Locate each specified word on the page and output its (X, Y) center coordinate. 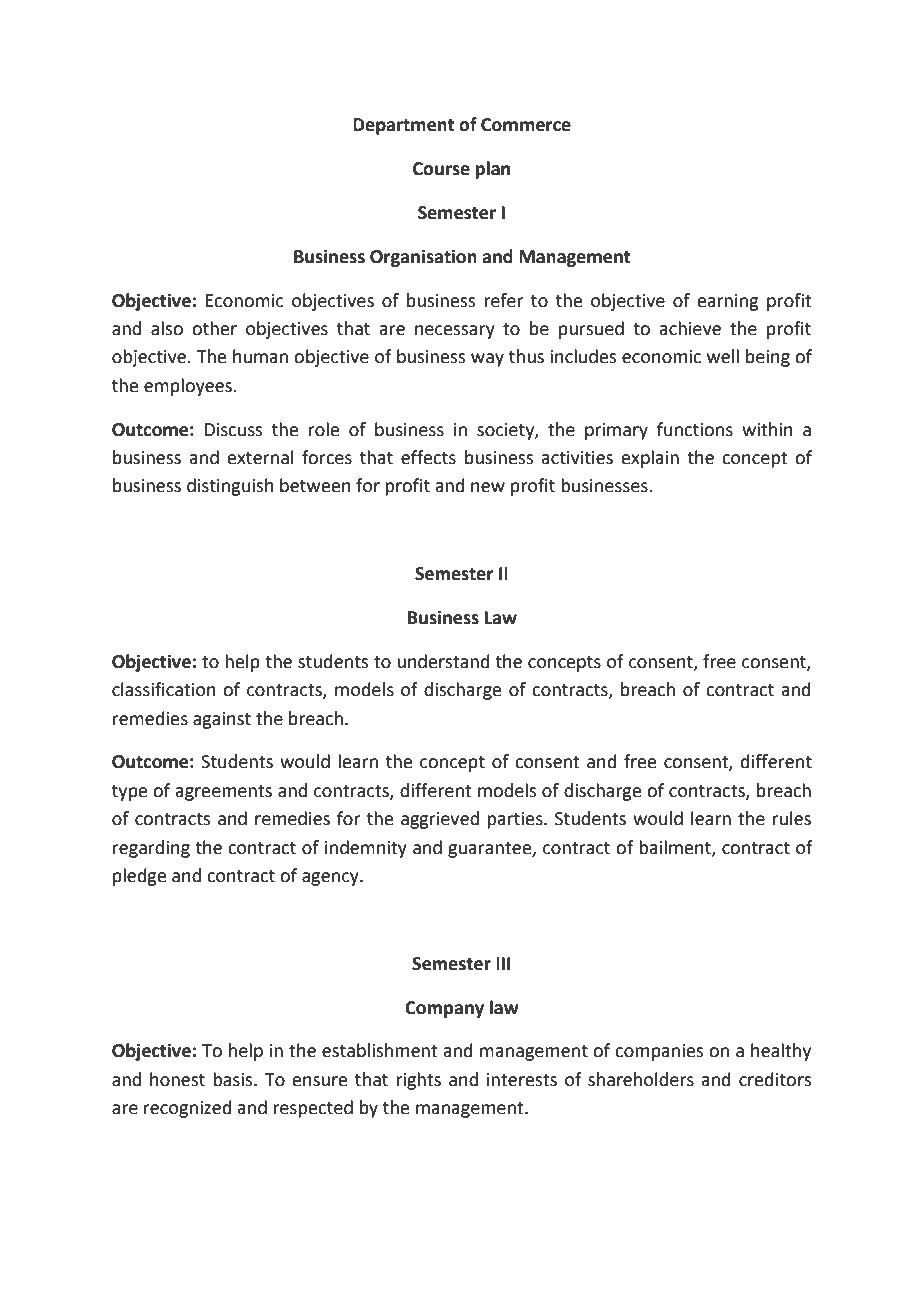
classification (164, 689)
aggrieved (440, 820)
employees (189, 387)
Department (404, 126)
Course (441, 169)
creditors (775, 1079)
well (723, 356)
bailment (676, 848)
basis (234, 1079)
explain (650, 459)
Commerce (526, 125)
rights (418, 1081)
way (487, 360)
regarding (151, 849)
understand (443, 661)
